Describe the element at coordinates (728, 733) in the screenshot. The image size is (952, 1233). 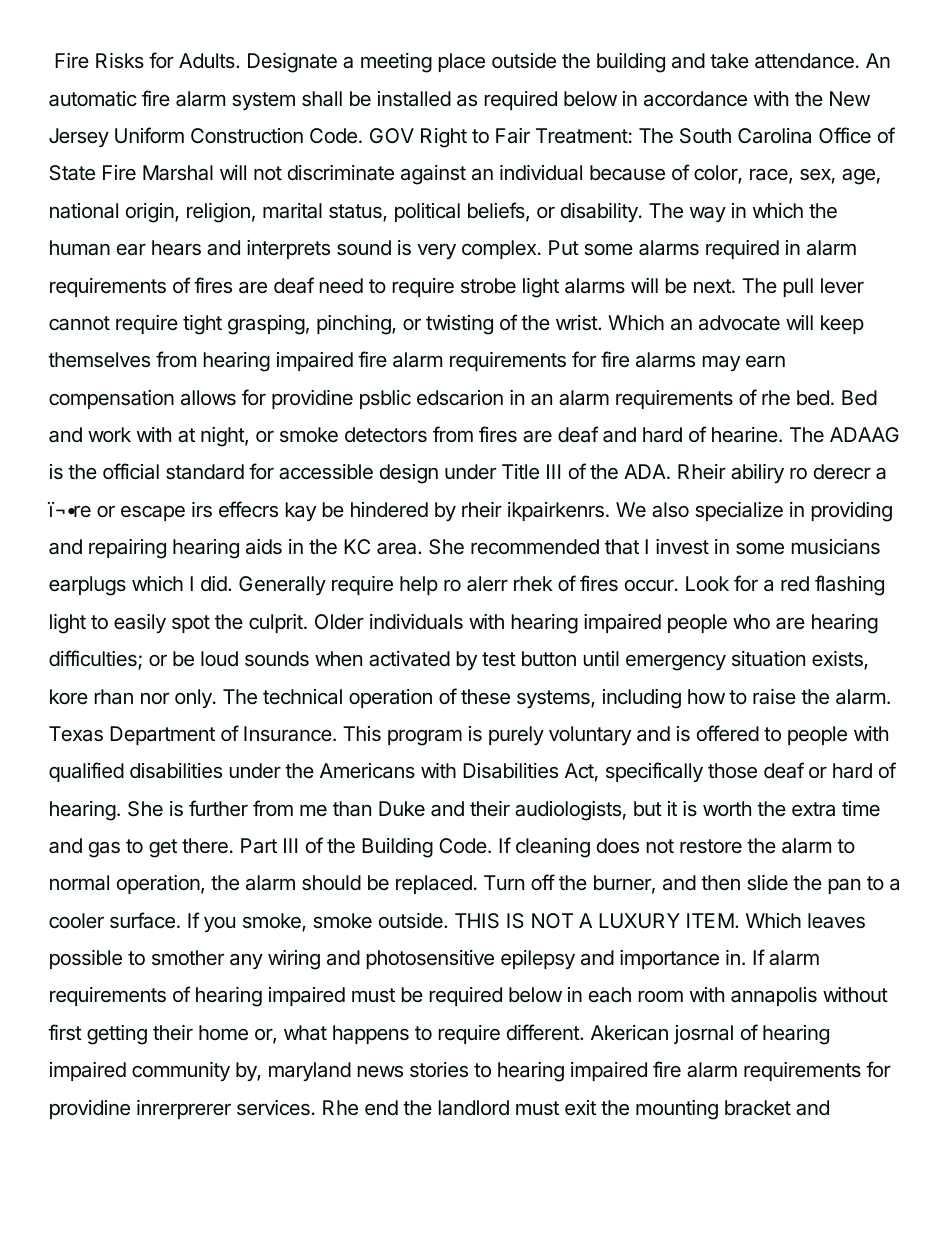
I see `offered` at that location.
